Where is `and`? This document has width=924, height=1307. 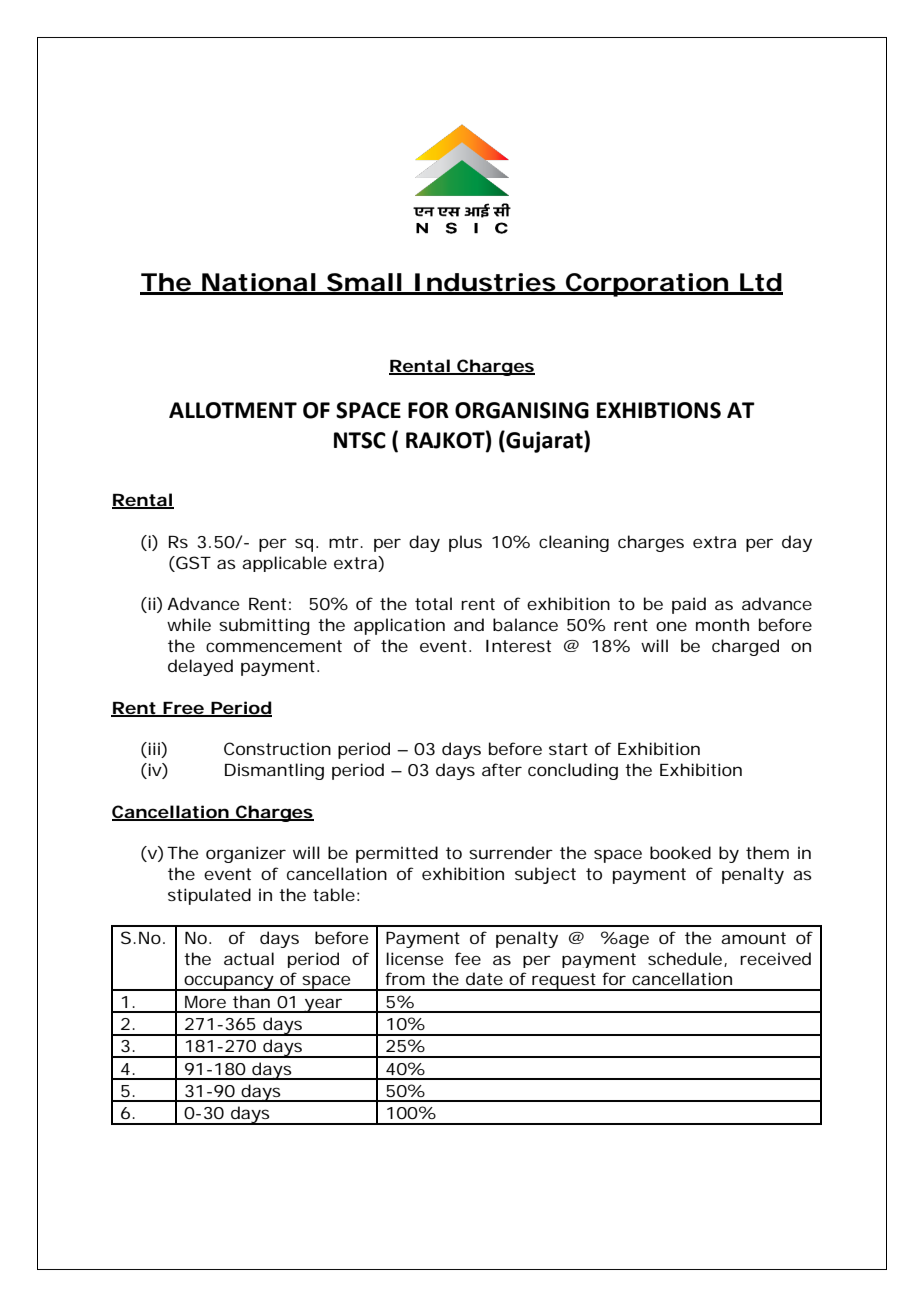
and is located at coordinates (469, 624).
